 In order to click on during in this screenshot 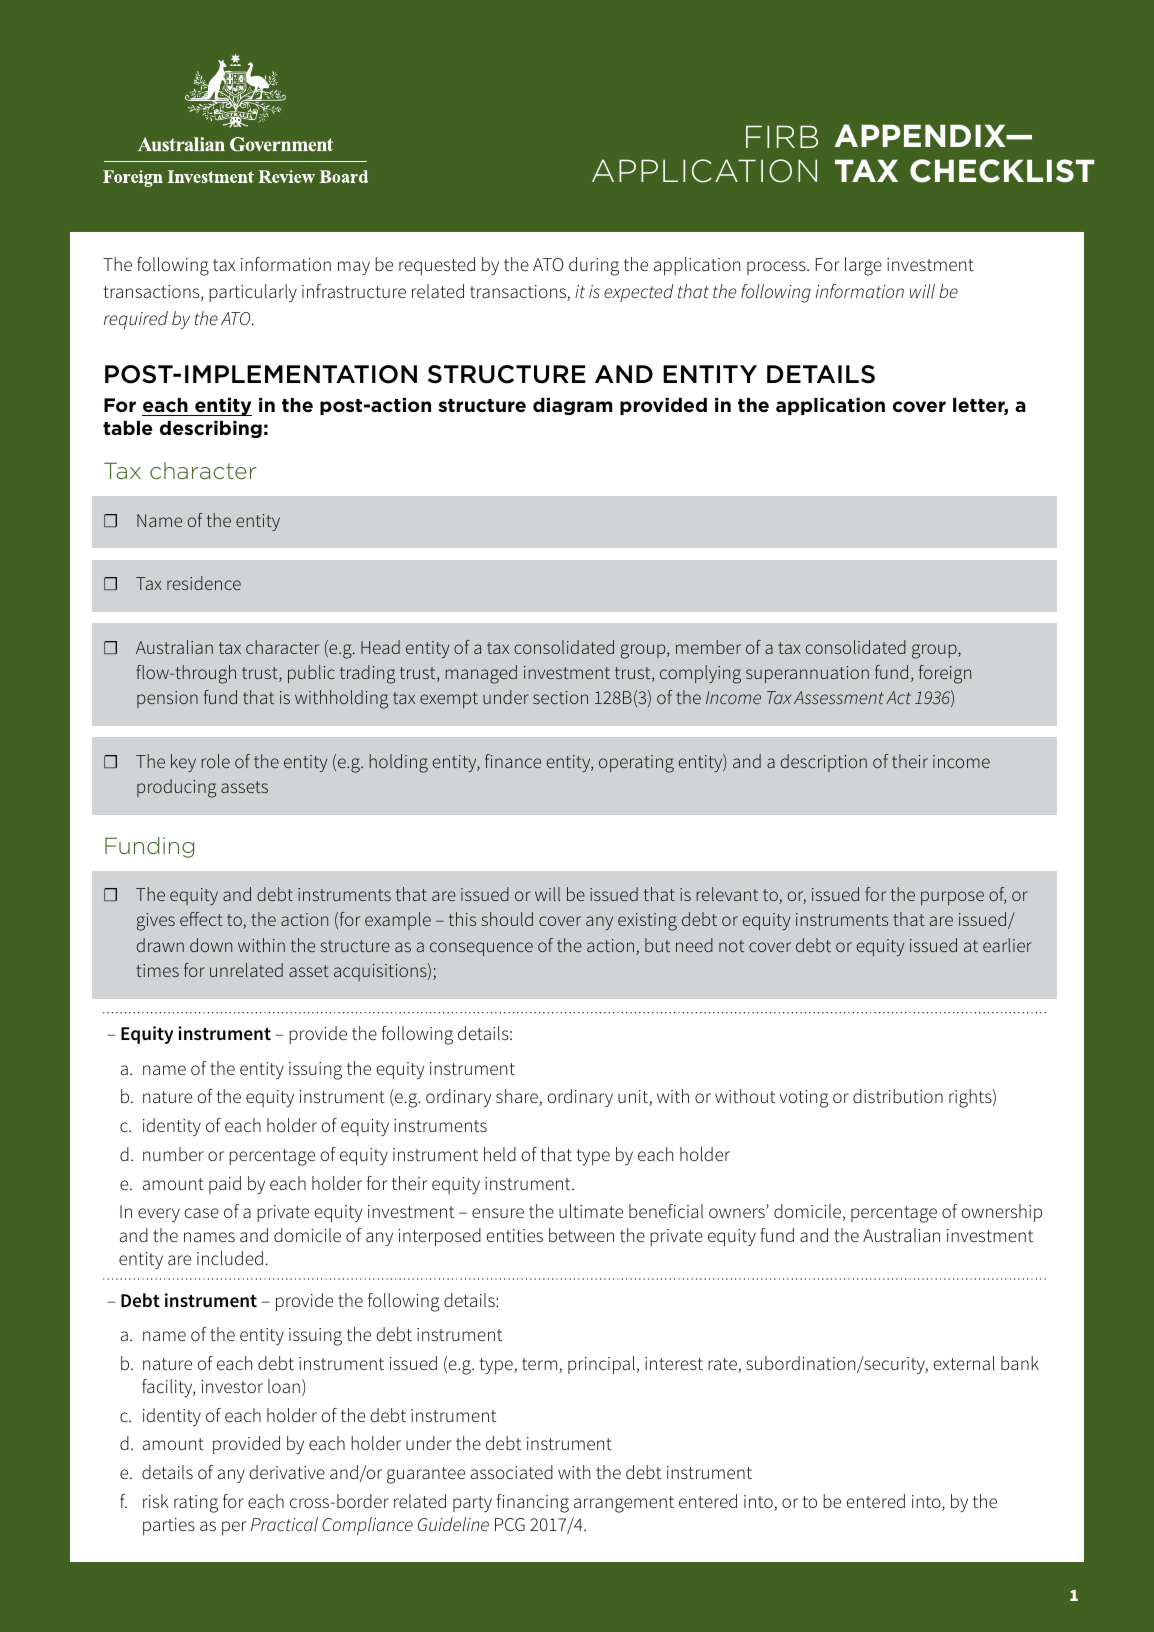, I will do `click(594, 266)`.
